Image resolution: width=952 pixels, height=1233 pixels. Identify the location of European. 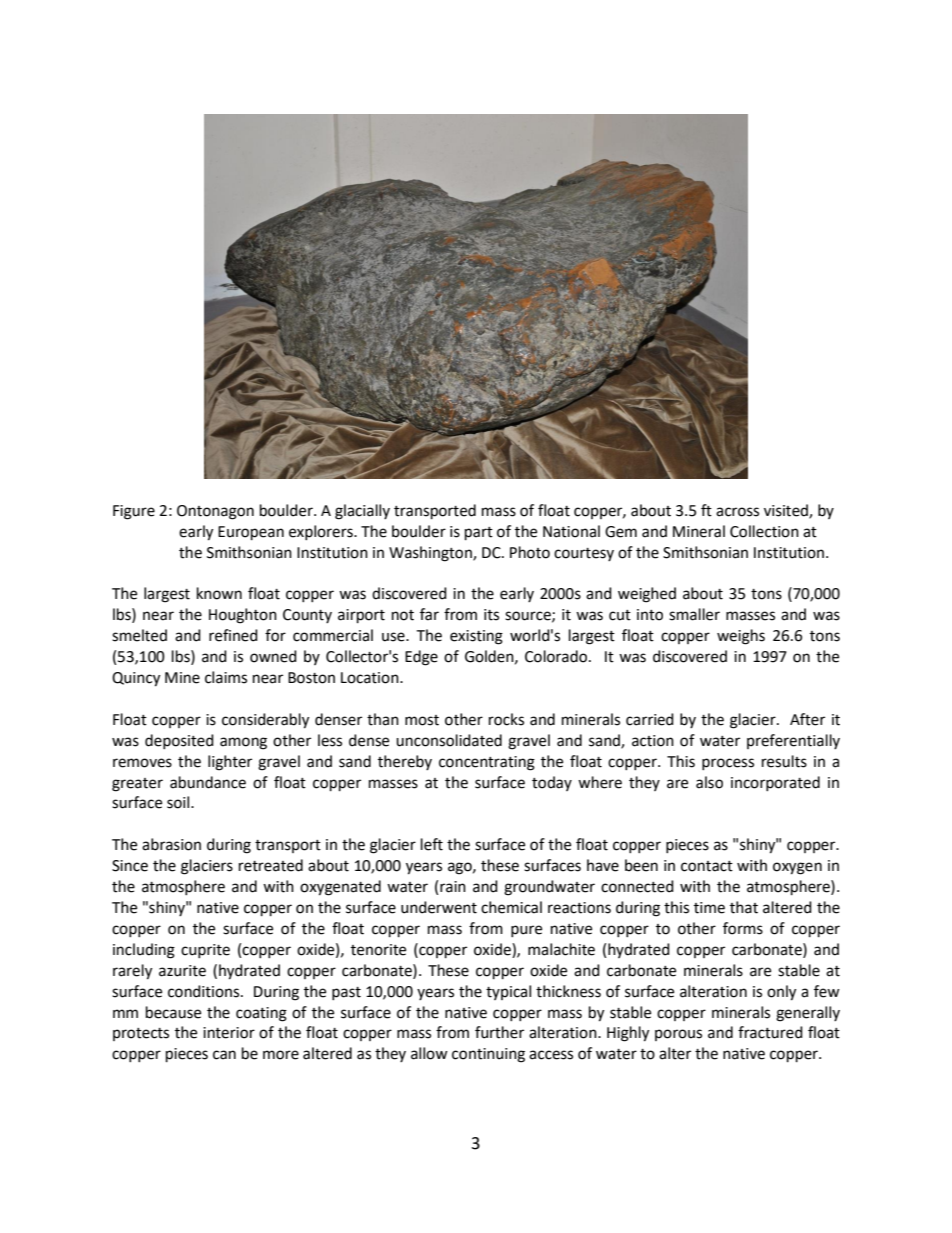
(251, 533).
